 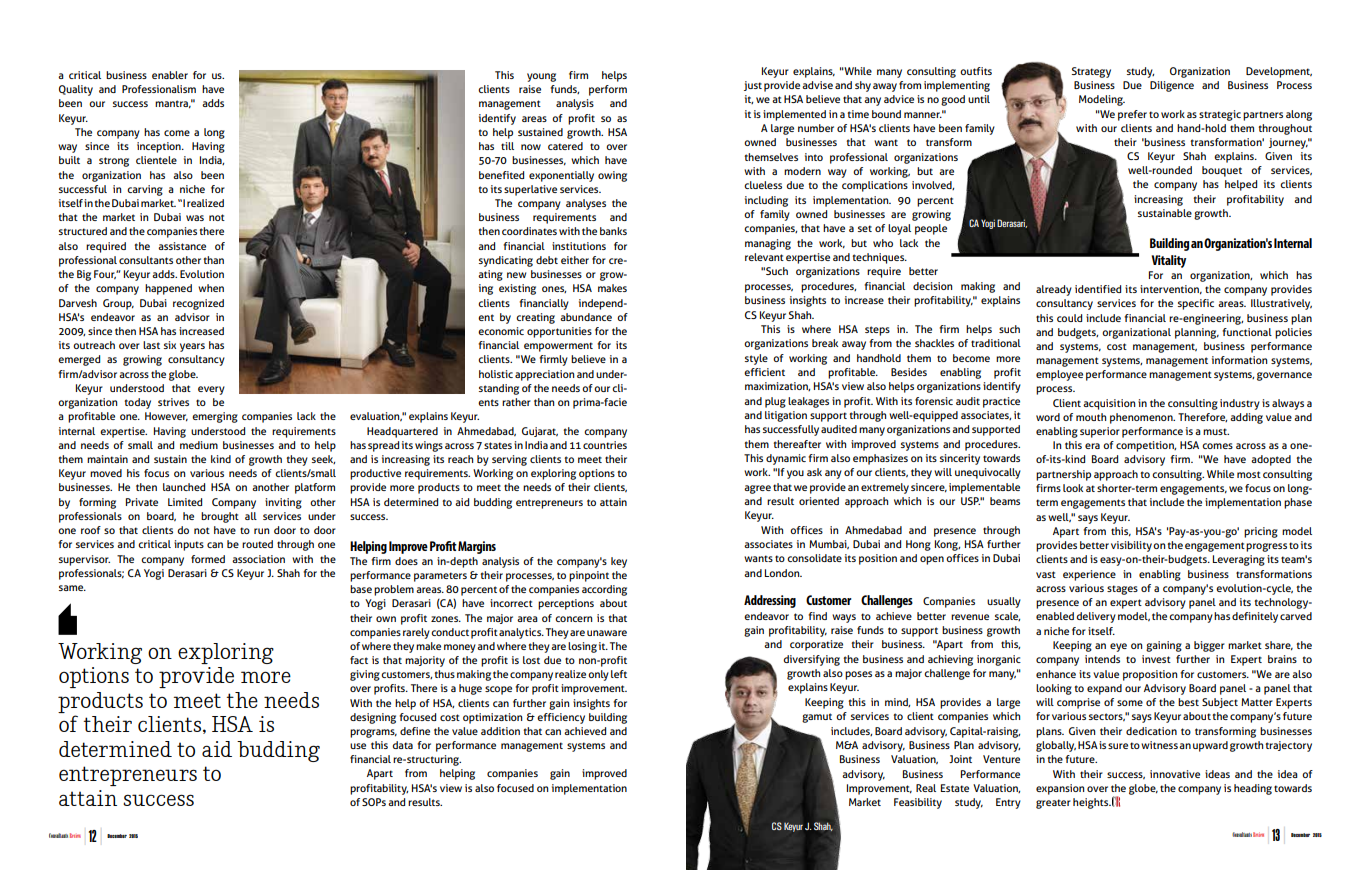 I want to click on Diligence, so click(x=1172, y=86).
